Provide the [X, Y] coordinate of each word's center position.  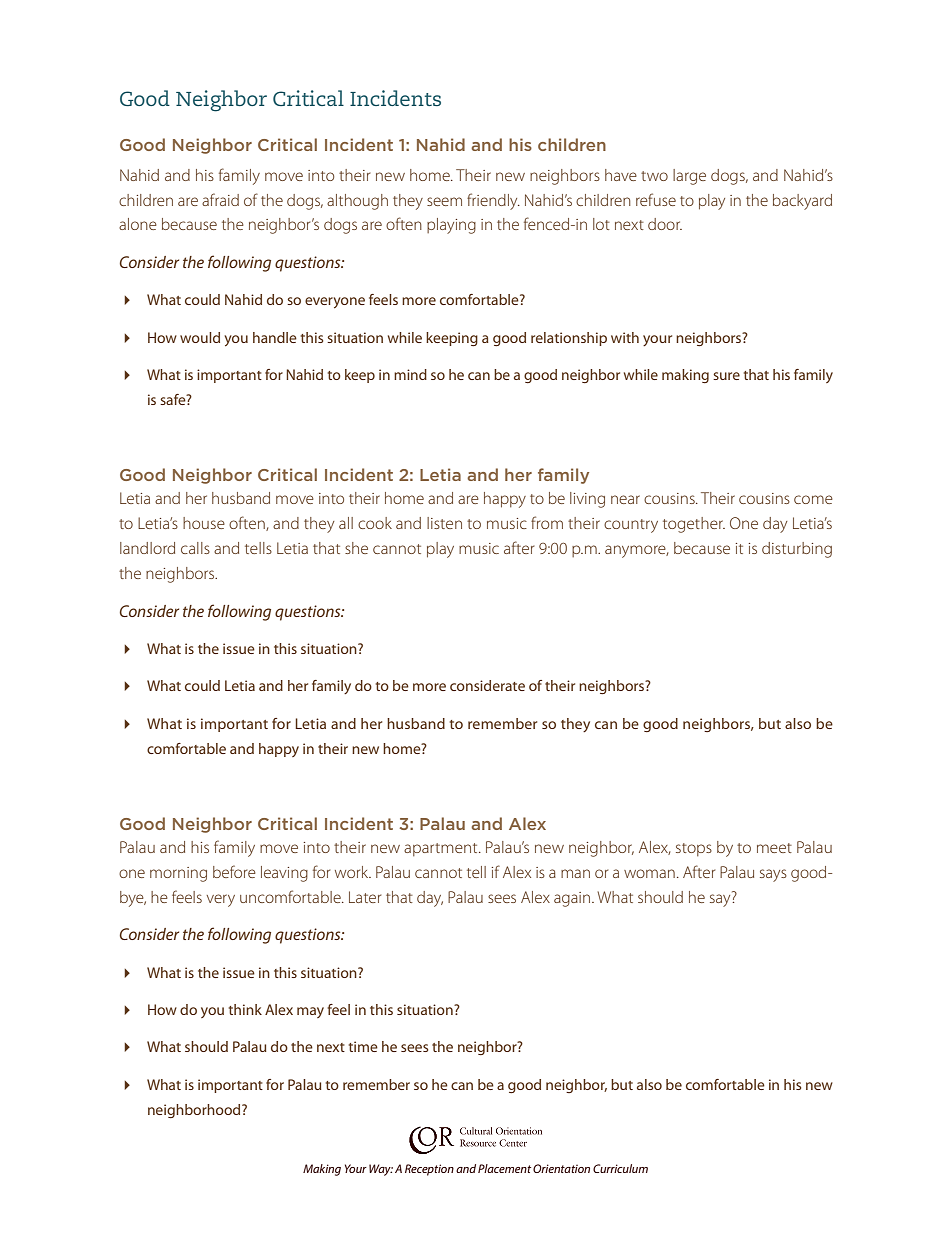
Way [381, 1170]
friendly [493, 201]
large [689, 177]
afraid [220, 199]
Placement [504, 1168]
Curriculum [620, 1168]
